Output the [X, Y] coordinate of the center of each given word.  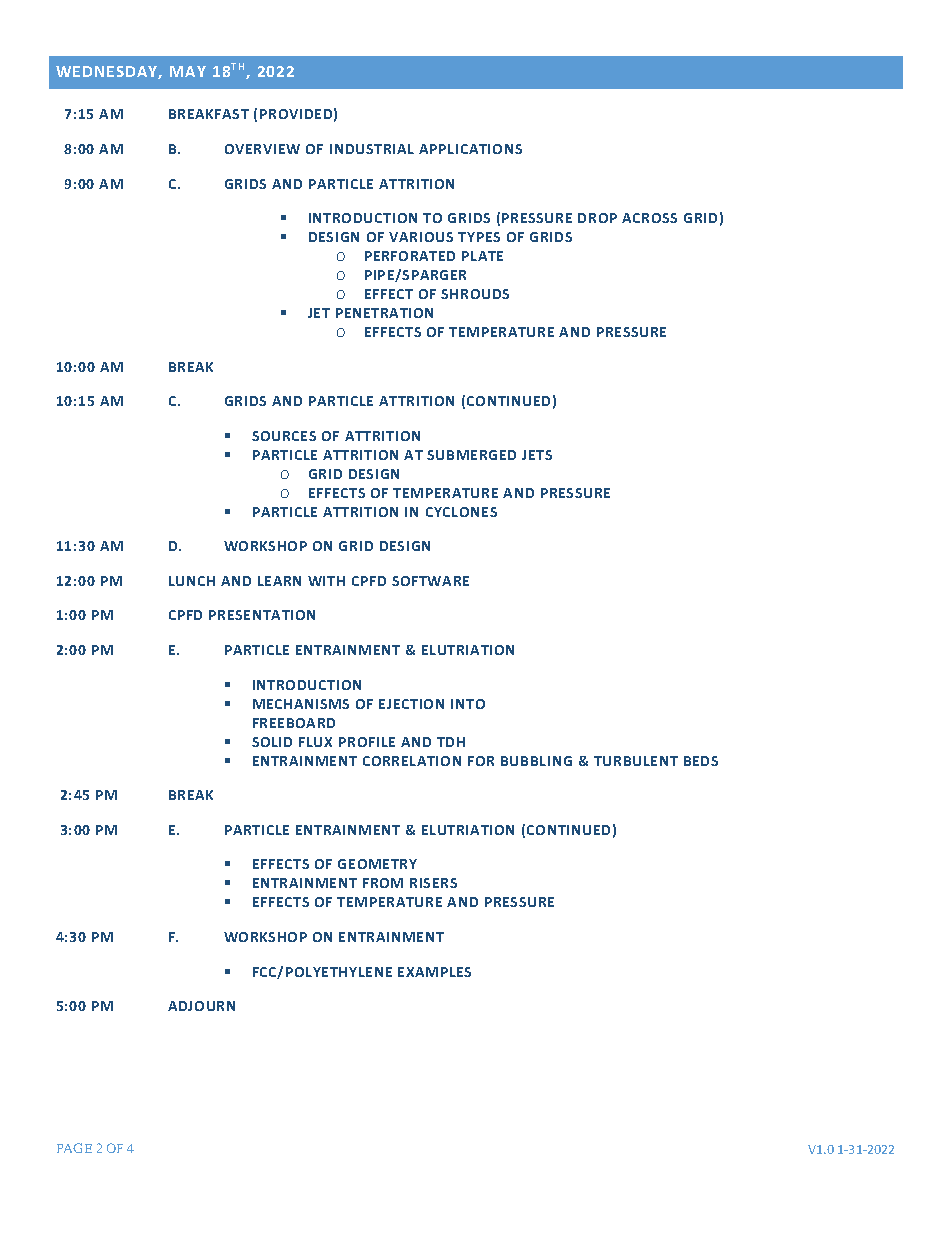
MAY [188, 71]
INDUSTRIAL [372, 149]
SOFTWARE [430, 581]
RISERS [433, 883]
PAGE [74, 1148]
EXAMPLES [434, 972]
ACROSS [649, 218]
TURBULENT [636, 761]
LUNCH [192, 581]
